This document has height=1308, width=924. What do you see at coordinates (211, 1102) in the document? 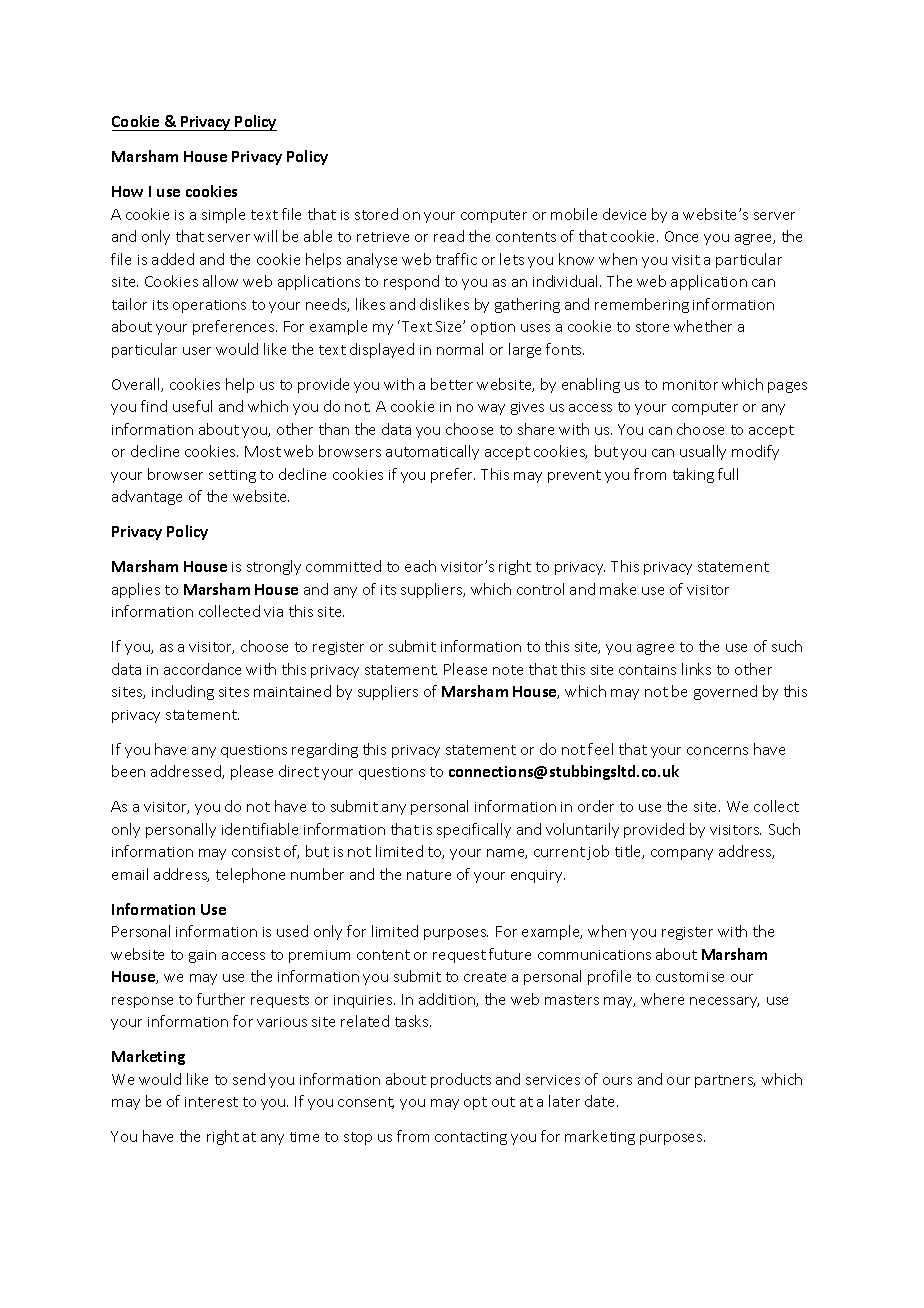
I see `interest` at bounding box center [211, 1102].
